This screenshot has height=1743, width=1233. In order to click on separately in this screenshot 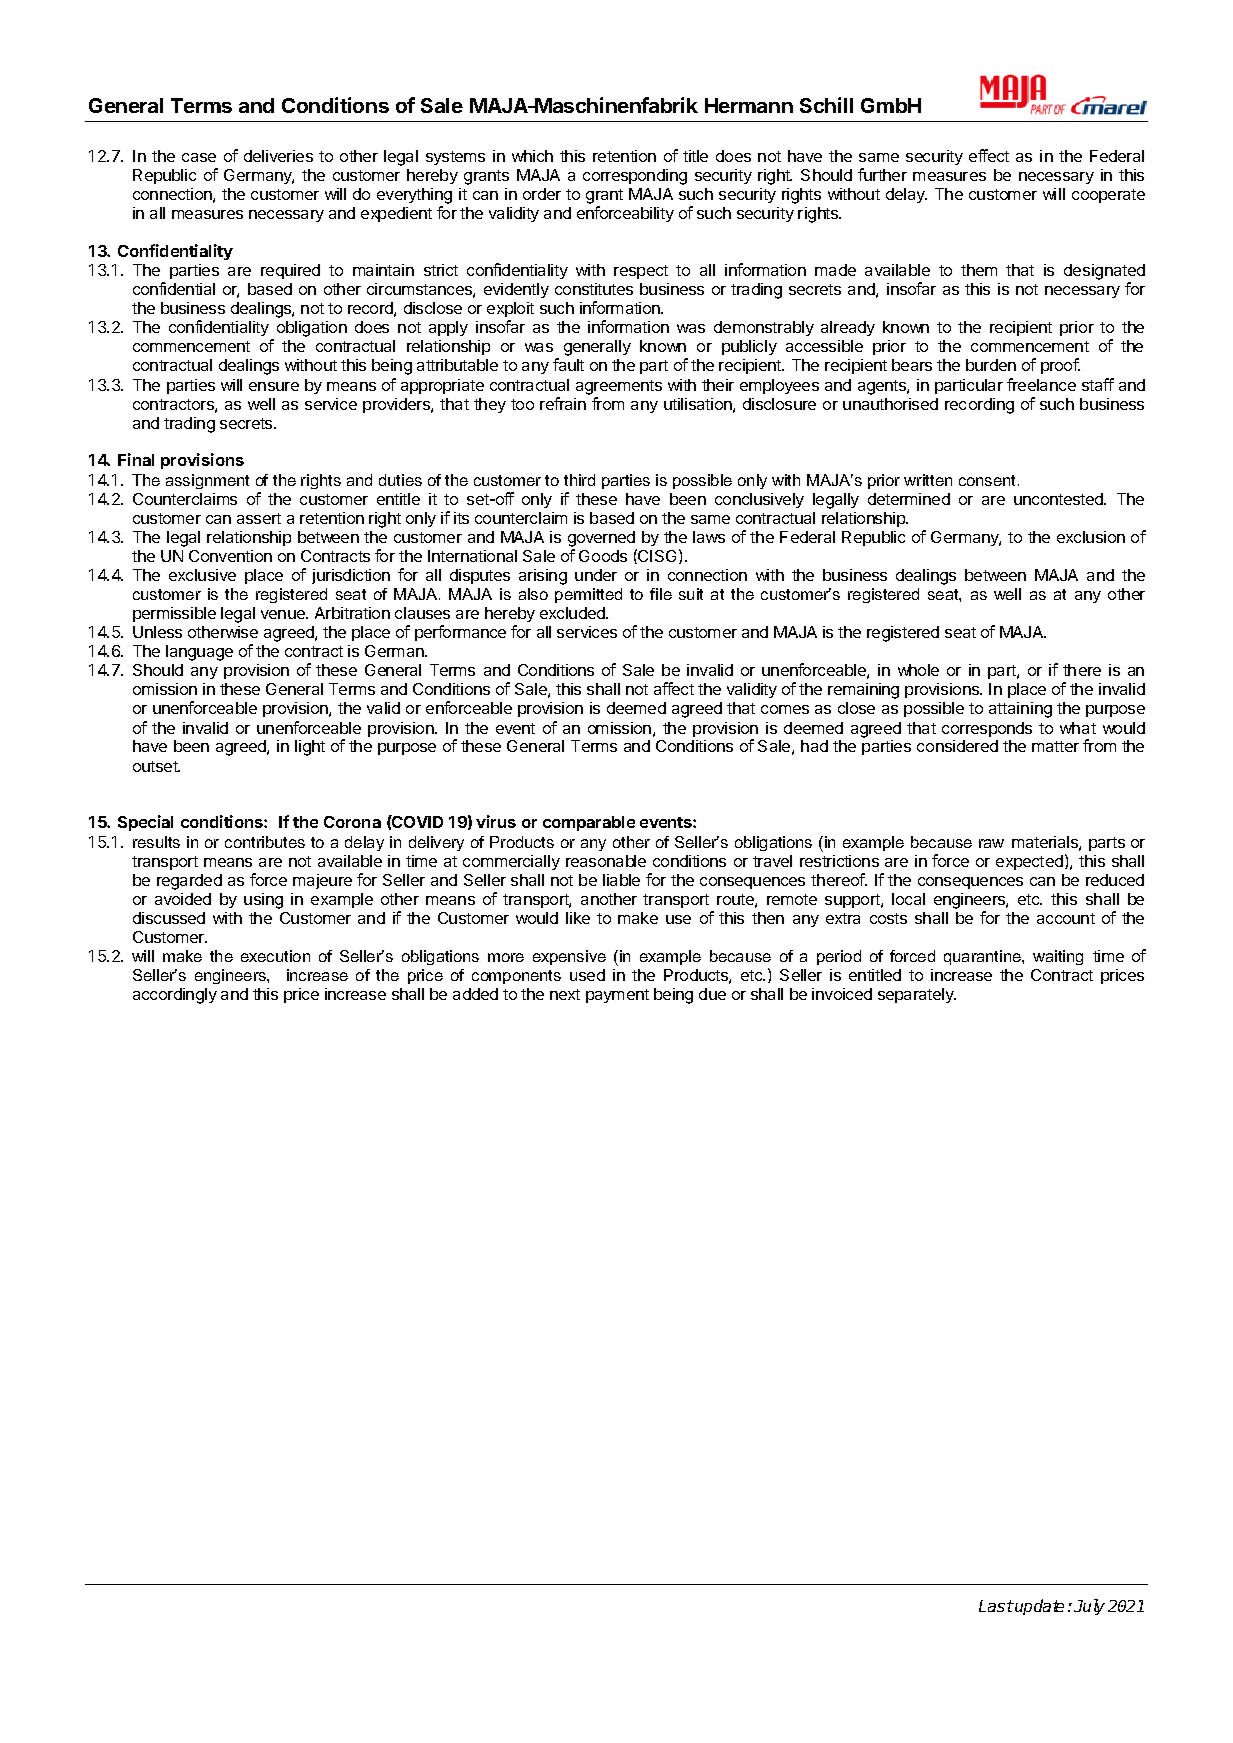, I will do `click(917, 995)`.
